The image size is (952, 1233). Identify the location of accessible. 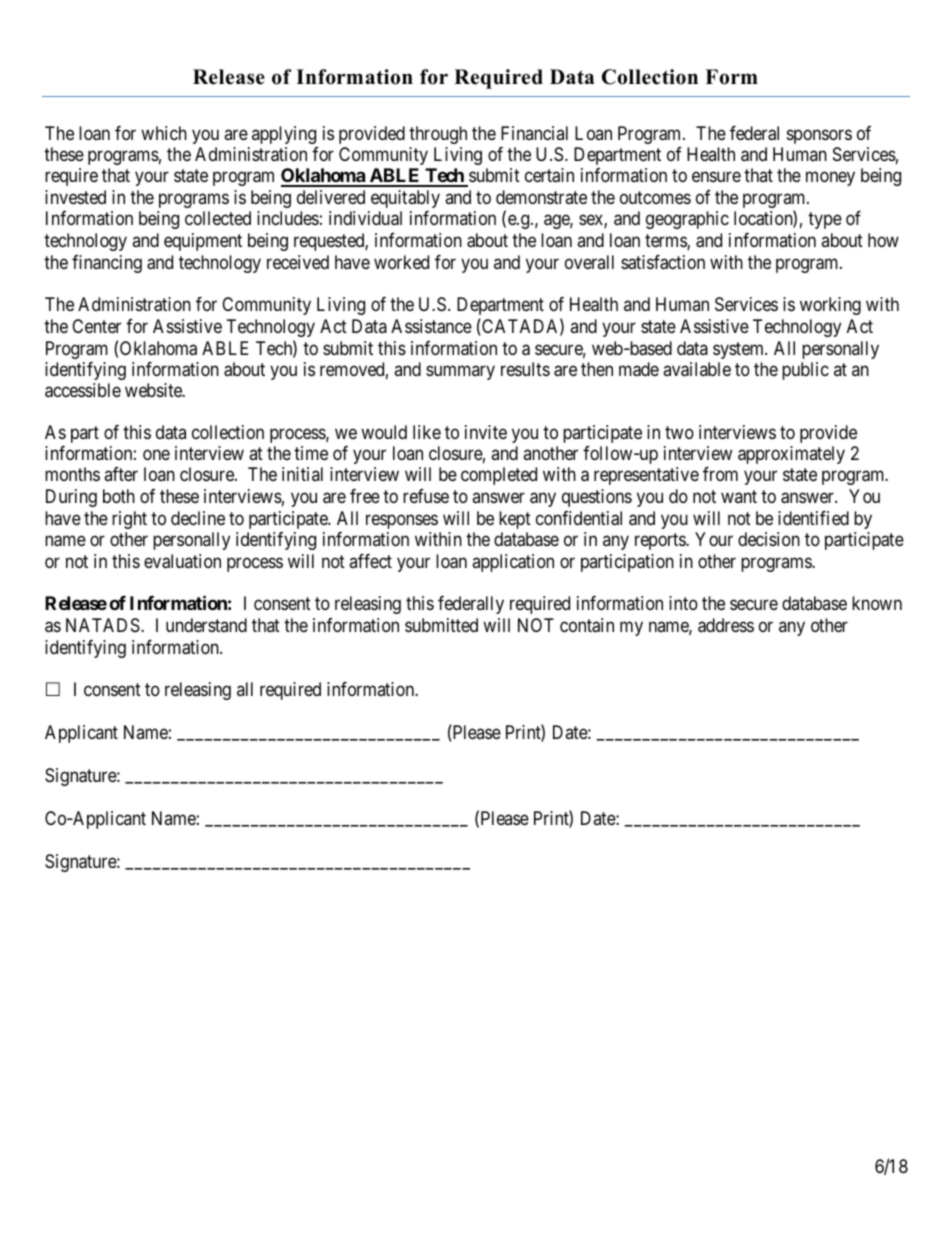
(83, 390).
